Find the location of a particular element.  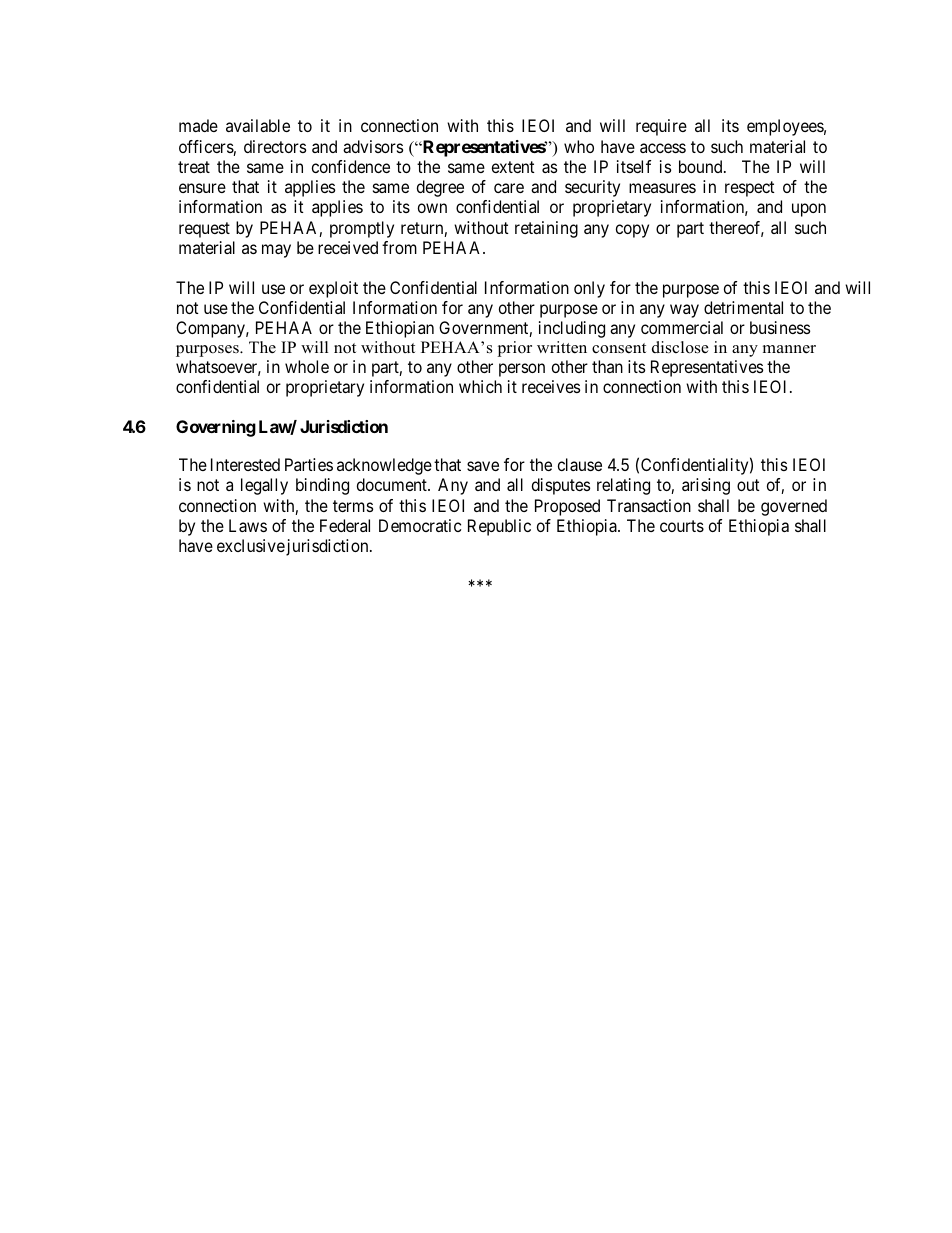

access is located at coordinates (663, 148).
